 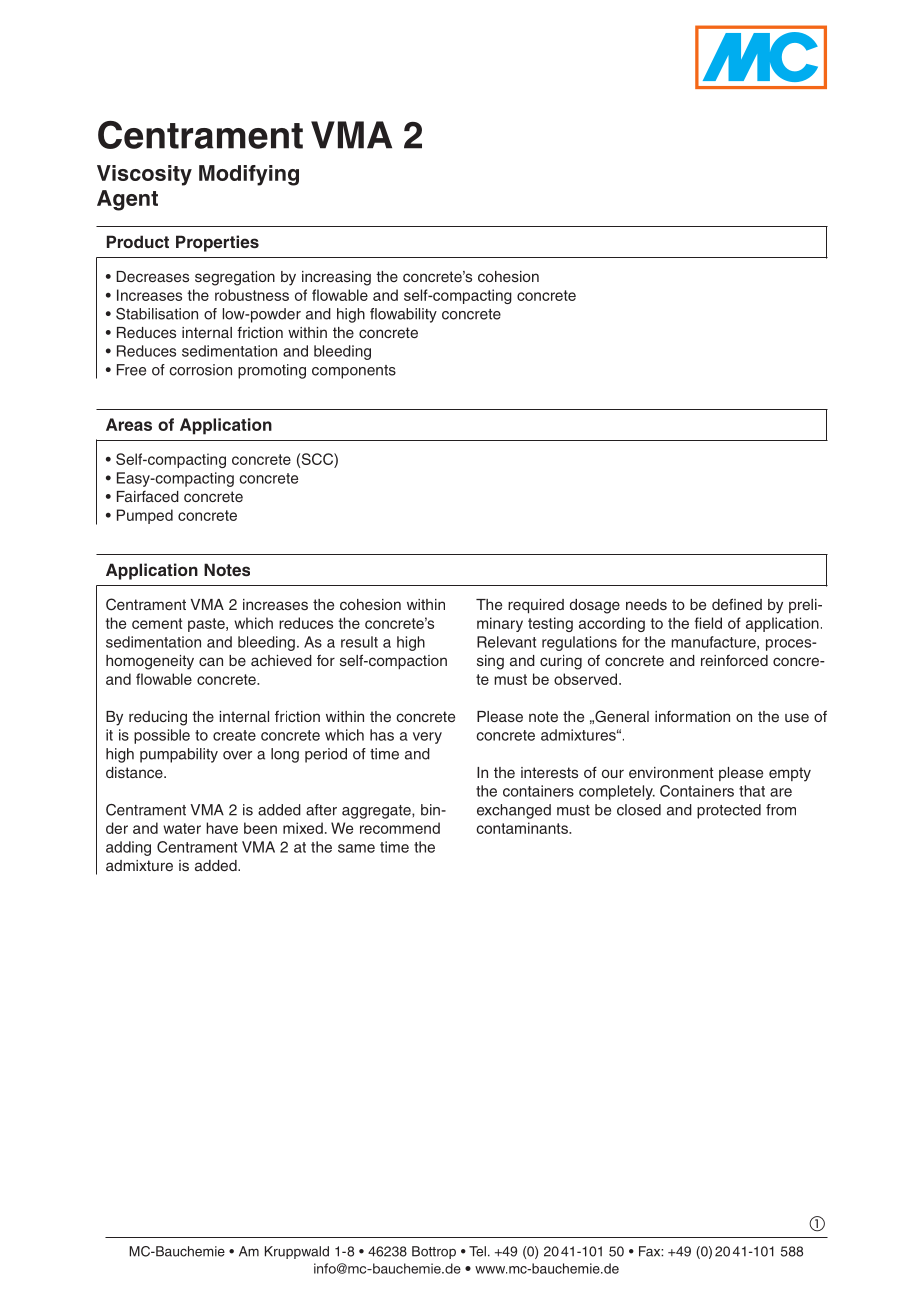 What do you see at coordinates (708, 623) in the screenshot?
I see `field` at bounding box center [708, 623].
